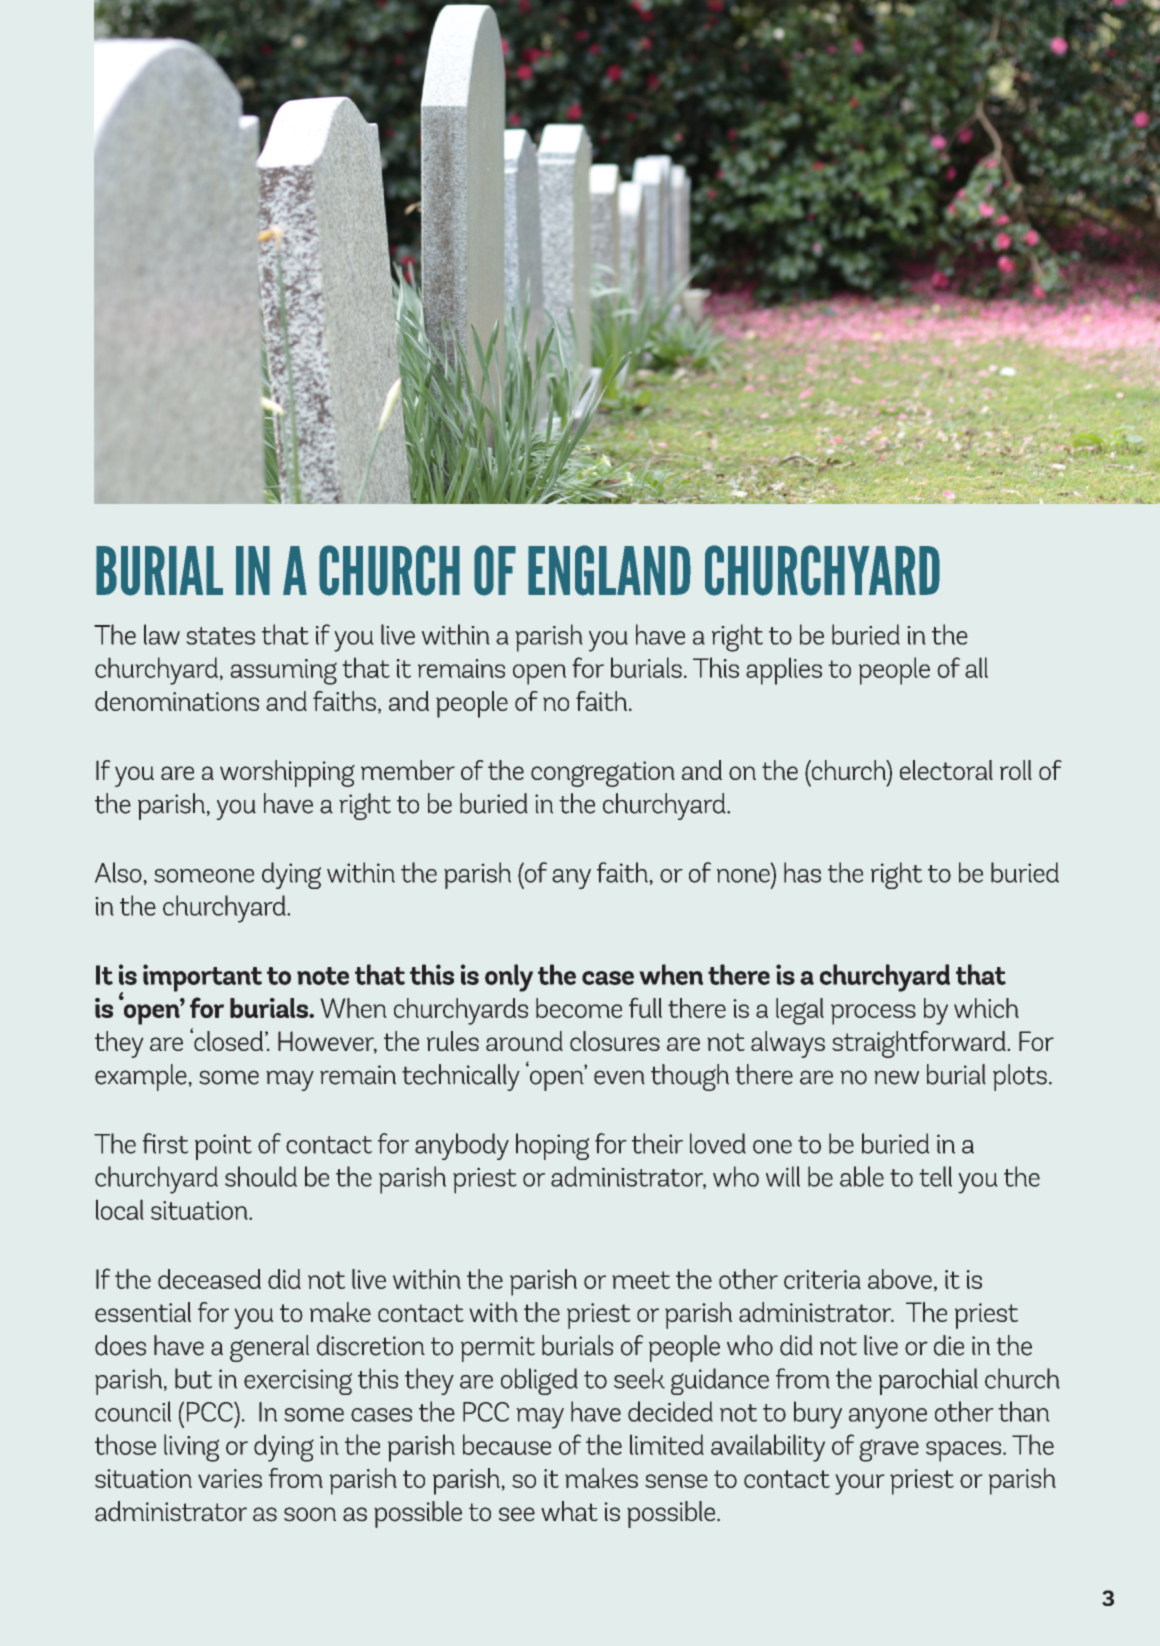  What do you see at coordinates (615, 1041) in the screenshot?
I see `closures` at bounding box center [615, 1041].
